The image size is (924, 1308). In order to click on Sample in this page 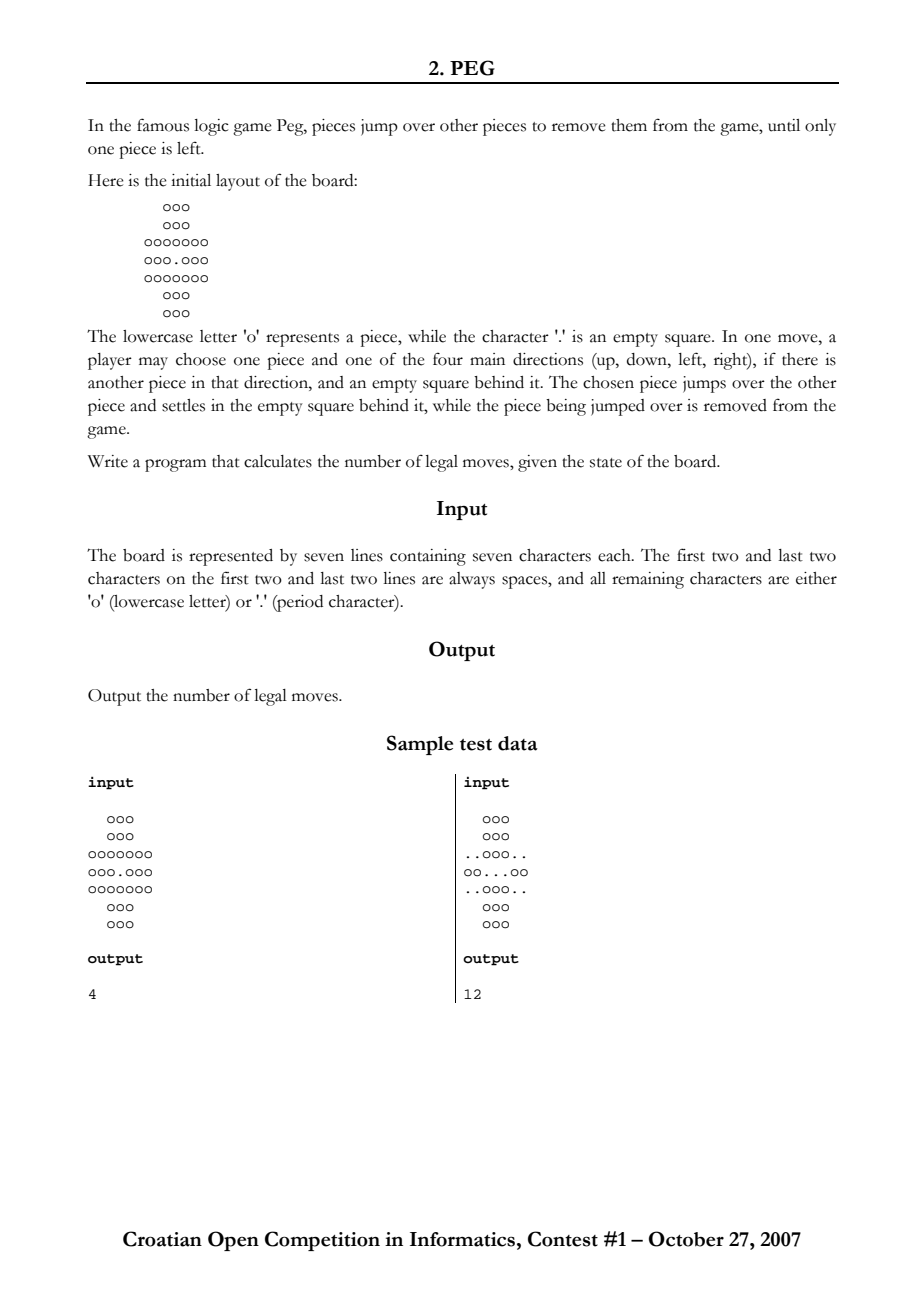, I will do `click(420, 745)`.
